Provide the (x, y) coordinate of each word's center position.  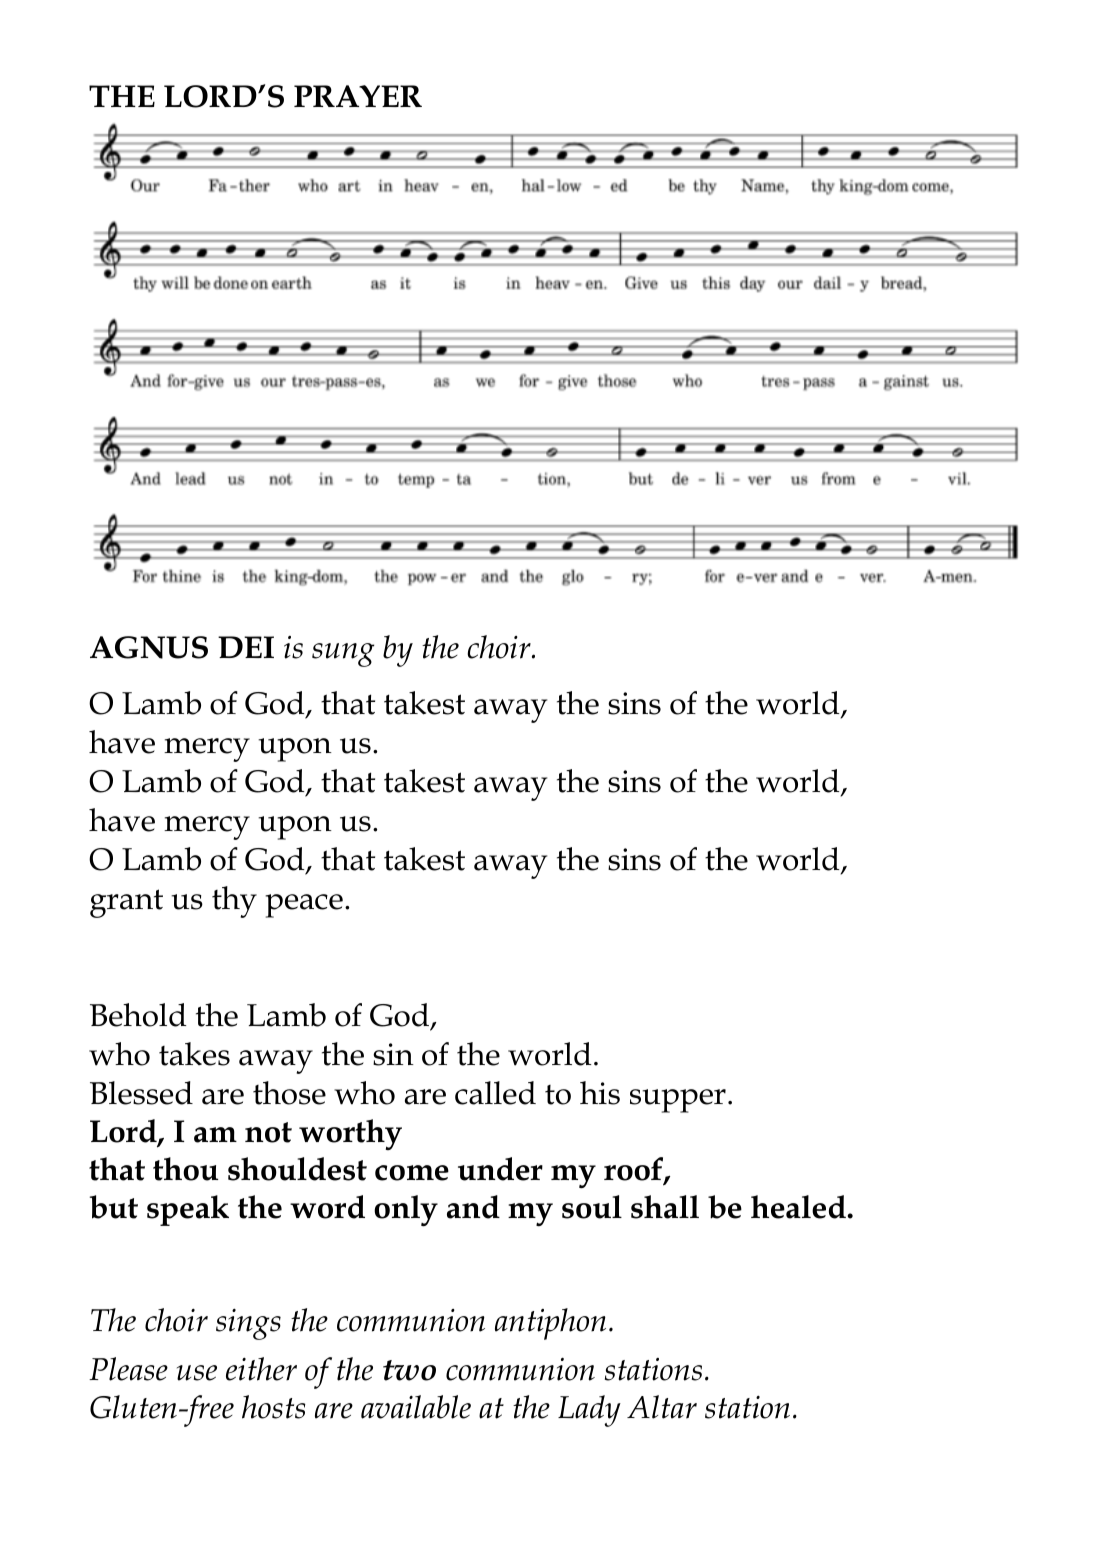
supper (678, 1101)
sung (343, 655)
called (495, 1093)
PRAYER (358, 96)
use (197, 1373)
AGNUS (149, 647)
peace (304, 906)
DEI (246, 647)
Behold (138, 1015)
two (409, 1370)
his (600, 1093)
